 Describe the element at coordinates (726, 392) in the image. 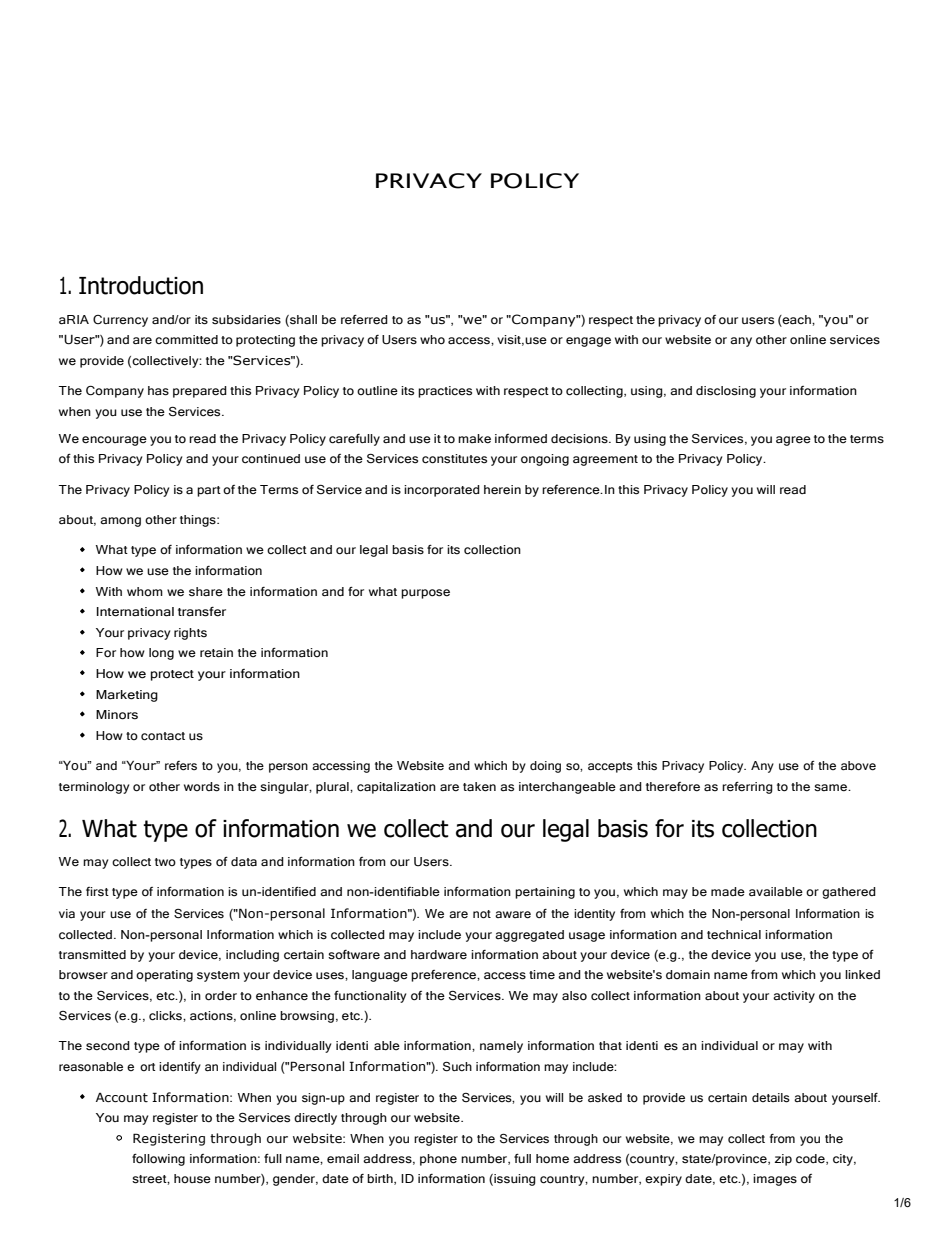

I see `disclosing` at that location.
